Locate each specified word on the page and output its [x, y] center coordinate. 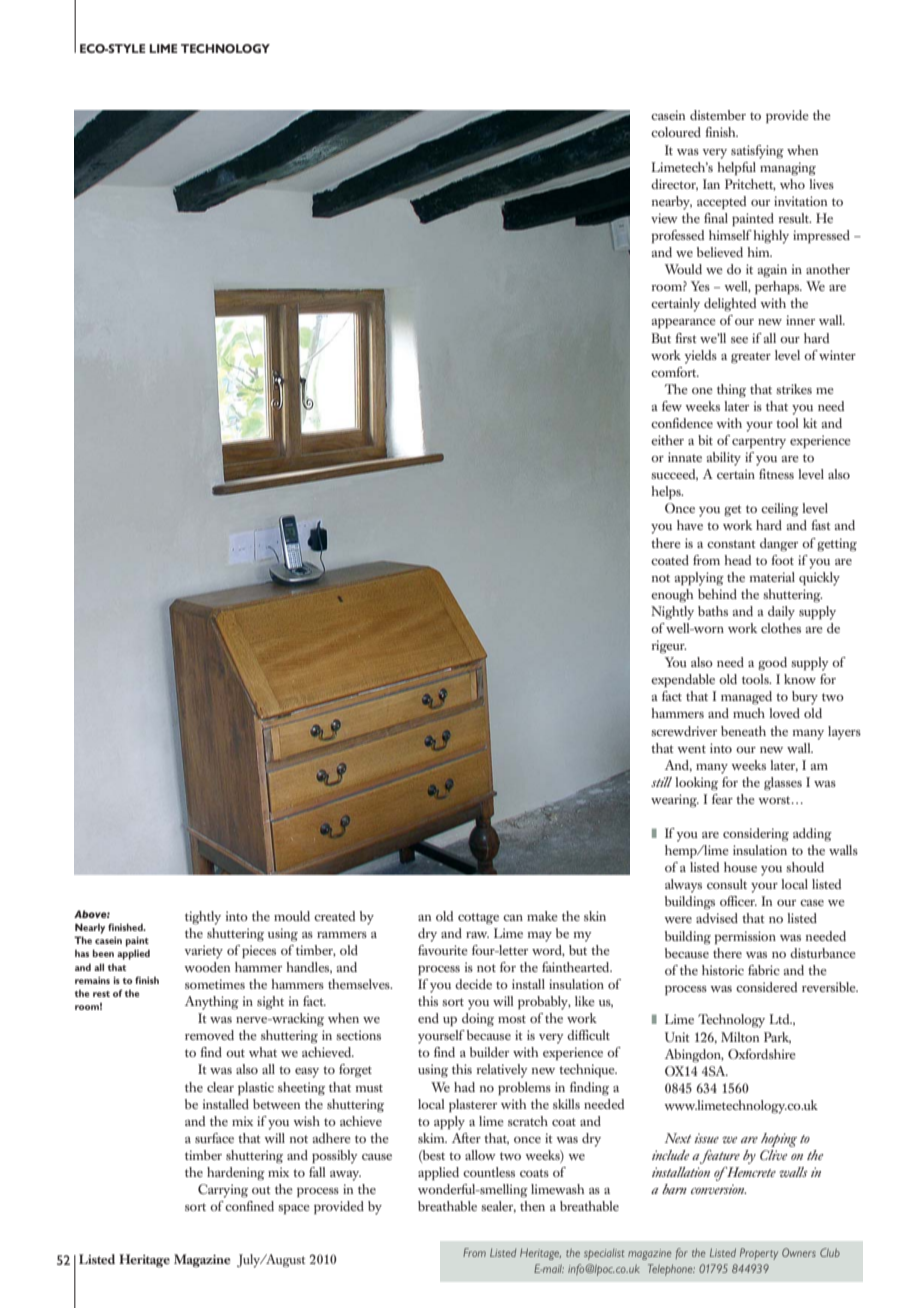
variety [204, 952]
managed [746, 698]
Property [759, 1254]
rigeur [669, 646]
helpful [736, 168]
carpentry [759, 443]
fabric [764, 970]
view [664, 218]
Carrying [223, 1191]
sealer [498, 1207]
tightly [203, 918]
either [667, 440]
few [672, 406]
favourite [443, 950]
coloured [676, 132]
